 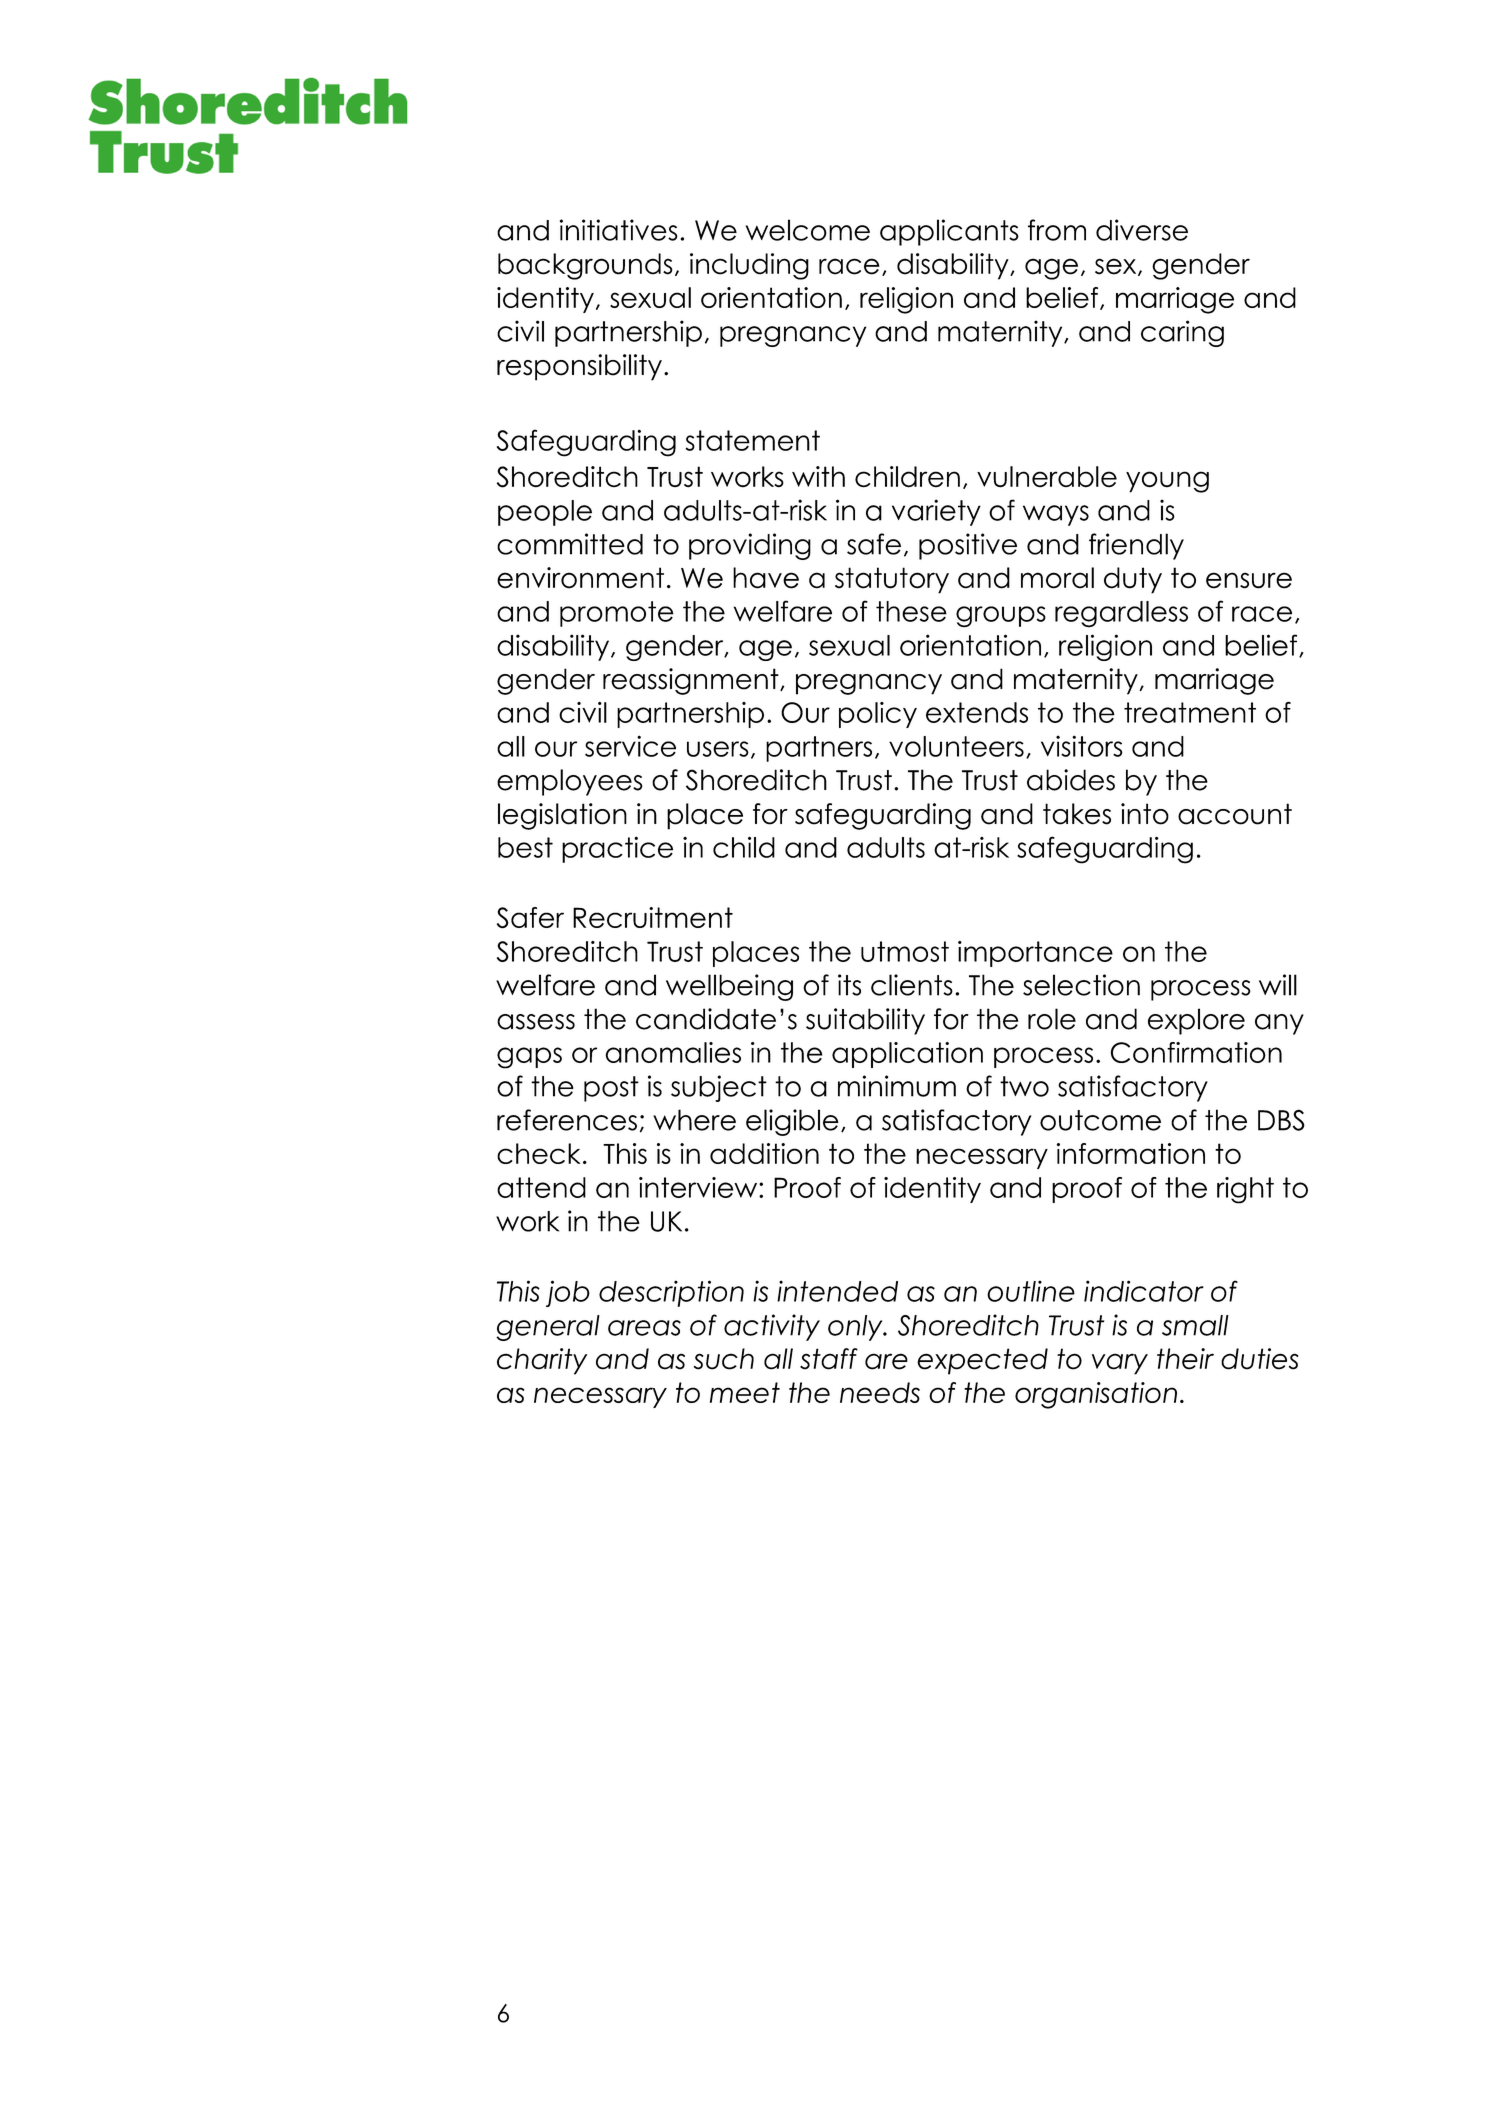 I want to click on diverse, so click(x=1142, y=230).
